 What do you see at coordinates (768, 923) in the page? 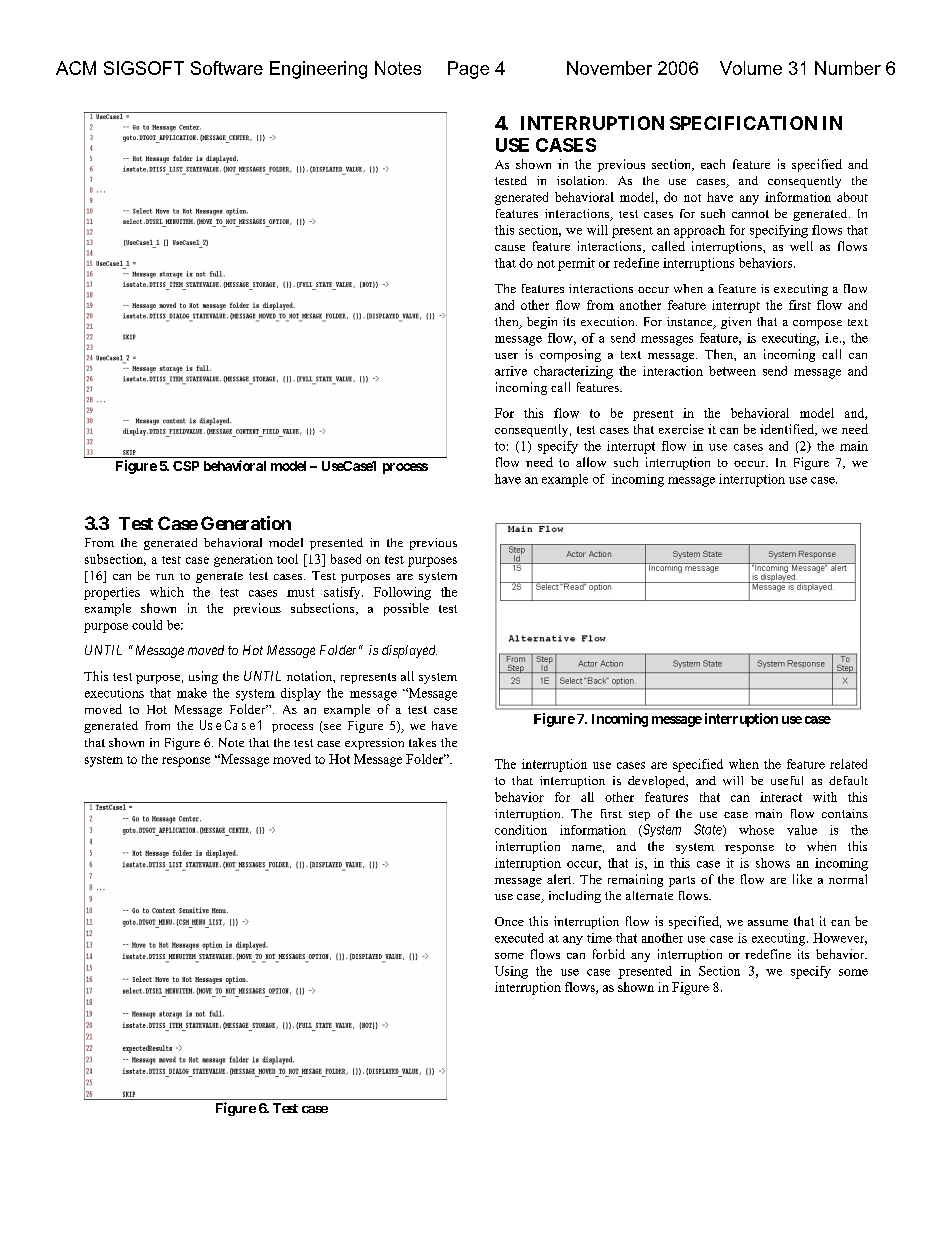
I see `assume` at bounding box center [768, 923].
